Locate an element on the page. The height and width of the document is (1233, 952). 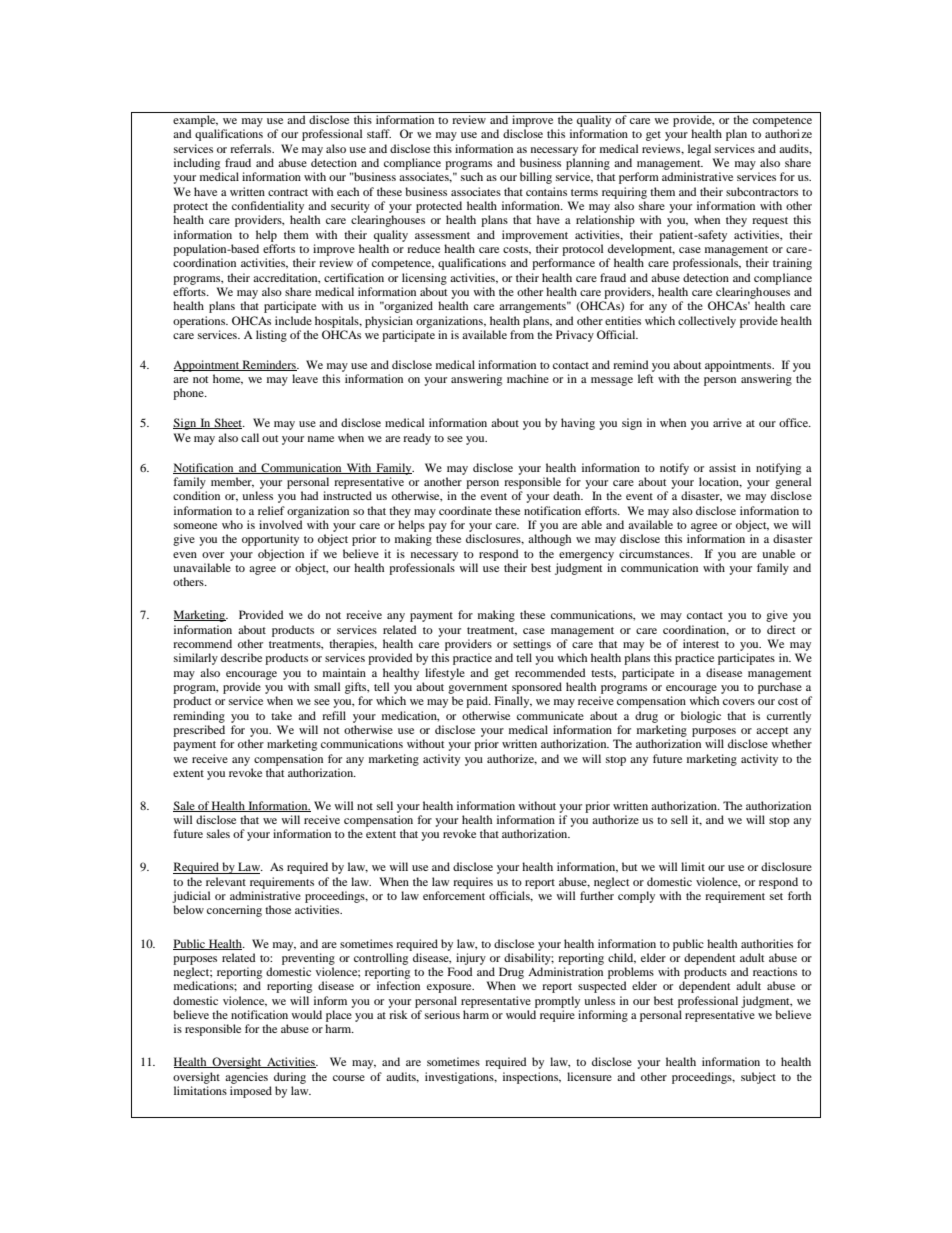
take is located at coordinates (281, 715).
